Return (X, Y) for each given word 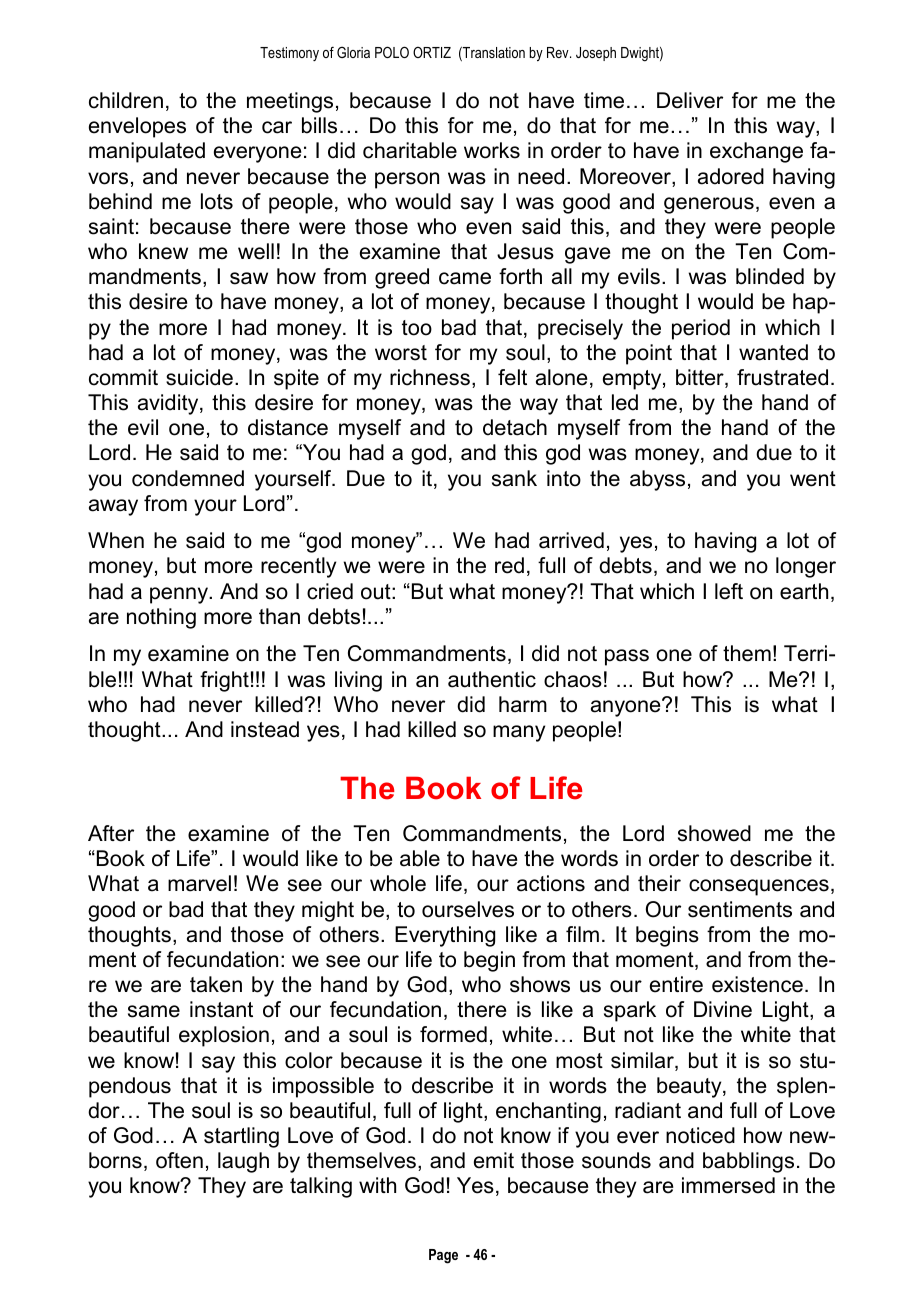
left (729, 591)
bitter (701, 378)
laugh (243, 1162)
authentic (492, 679)
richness (430, 377)
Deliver (690, 100)
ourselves (468, 909)
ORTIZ (432, 52)
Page (443, 1256)
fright (224, 681)
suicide (199, 377)
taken (216, 984)
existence (757, 984)
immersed (728, 1185)
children (126, 100)
